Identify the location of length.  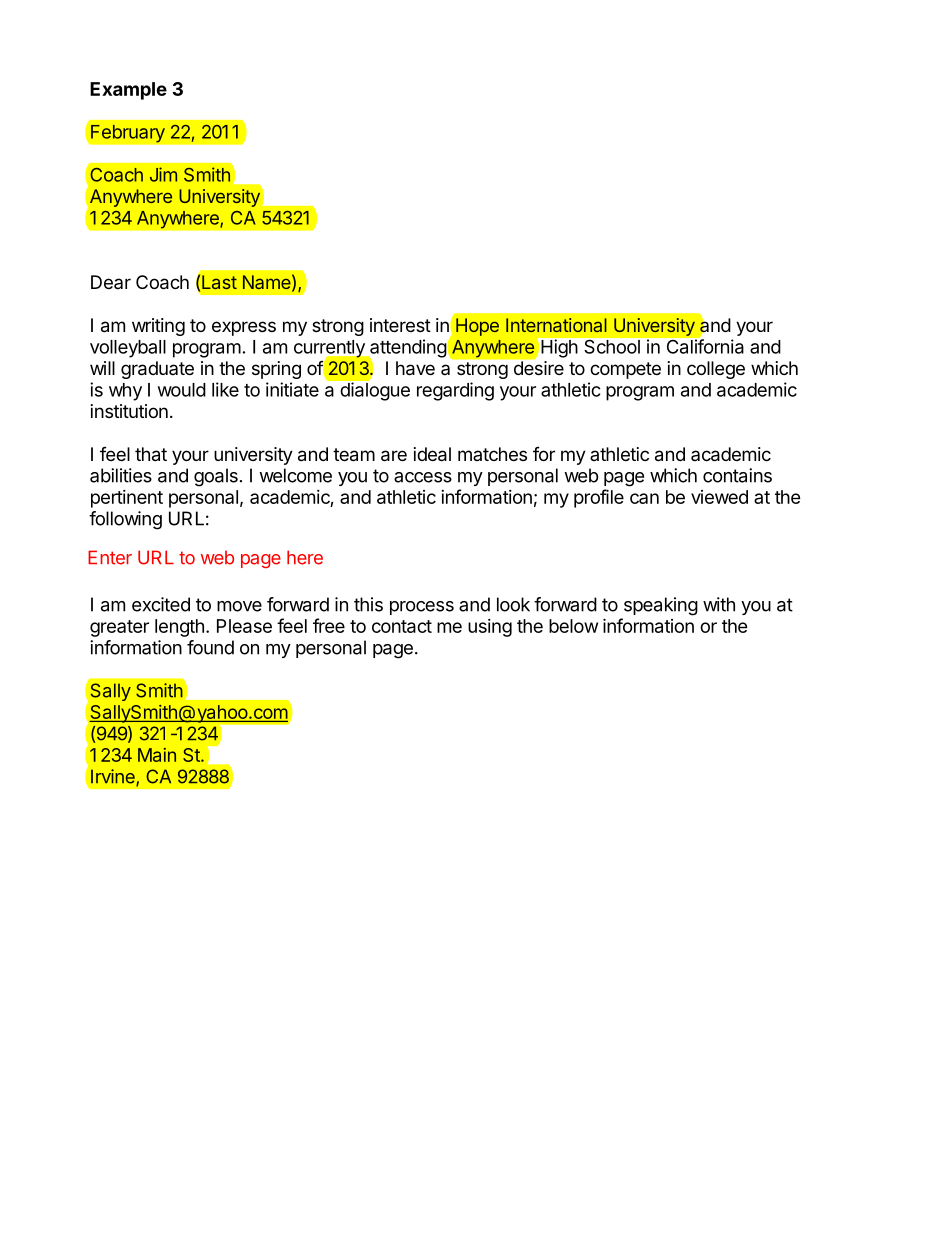
(179, 628).
